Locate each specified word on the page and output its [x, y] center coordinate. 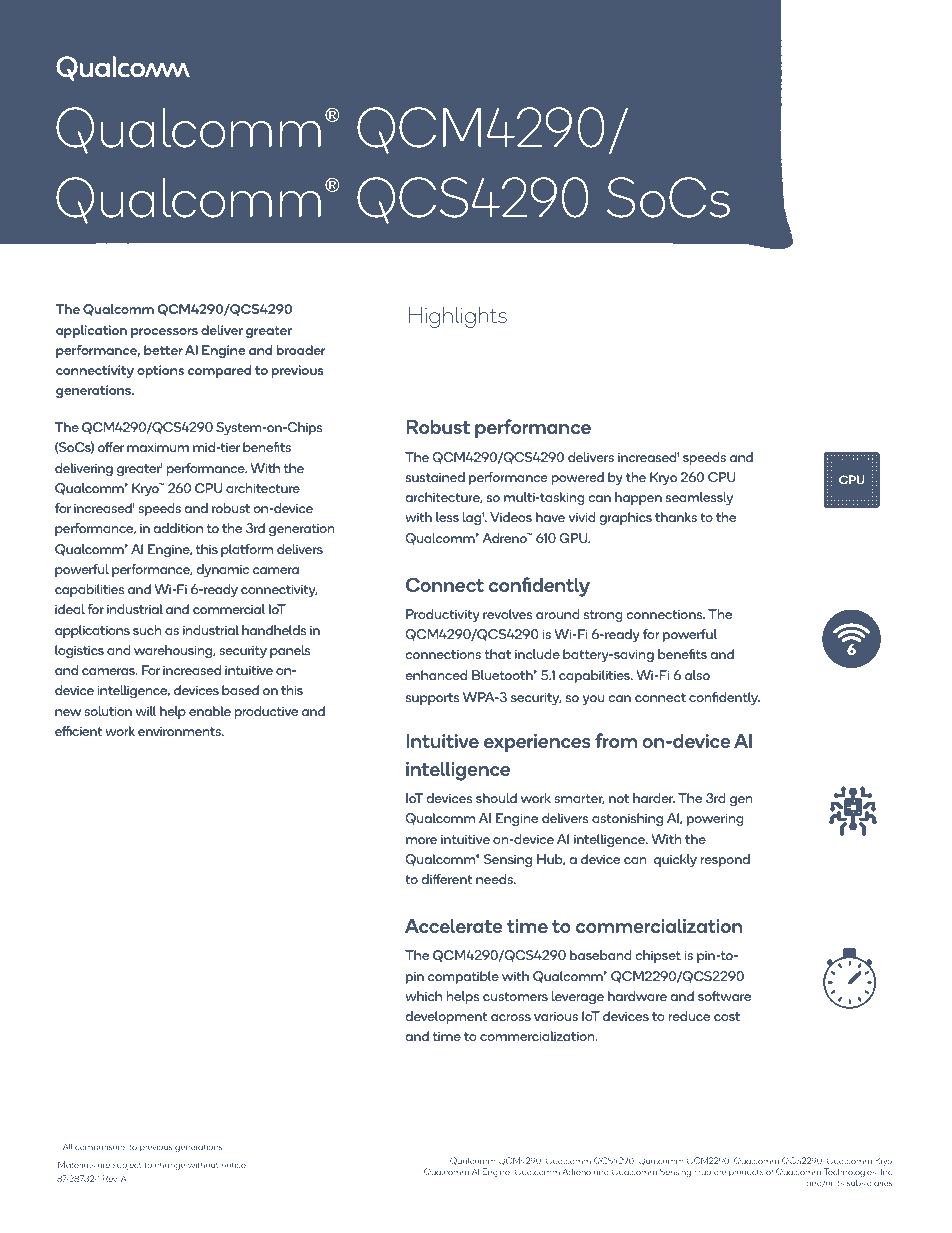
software [724, 996]
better [163, 350]
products [746, 1173]
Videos [511, 517]
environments [181, 731]
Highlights [458, 317]
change [170, 1166]
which [423, 996]
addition [178, 528]
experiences [537, 743]
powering [715, 819]
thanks [676, 517]
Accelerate [454, 926]
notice [234, 1165]
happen [638, 498]
